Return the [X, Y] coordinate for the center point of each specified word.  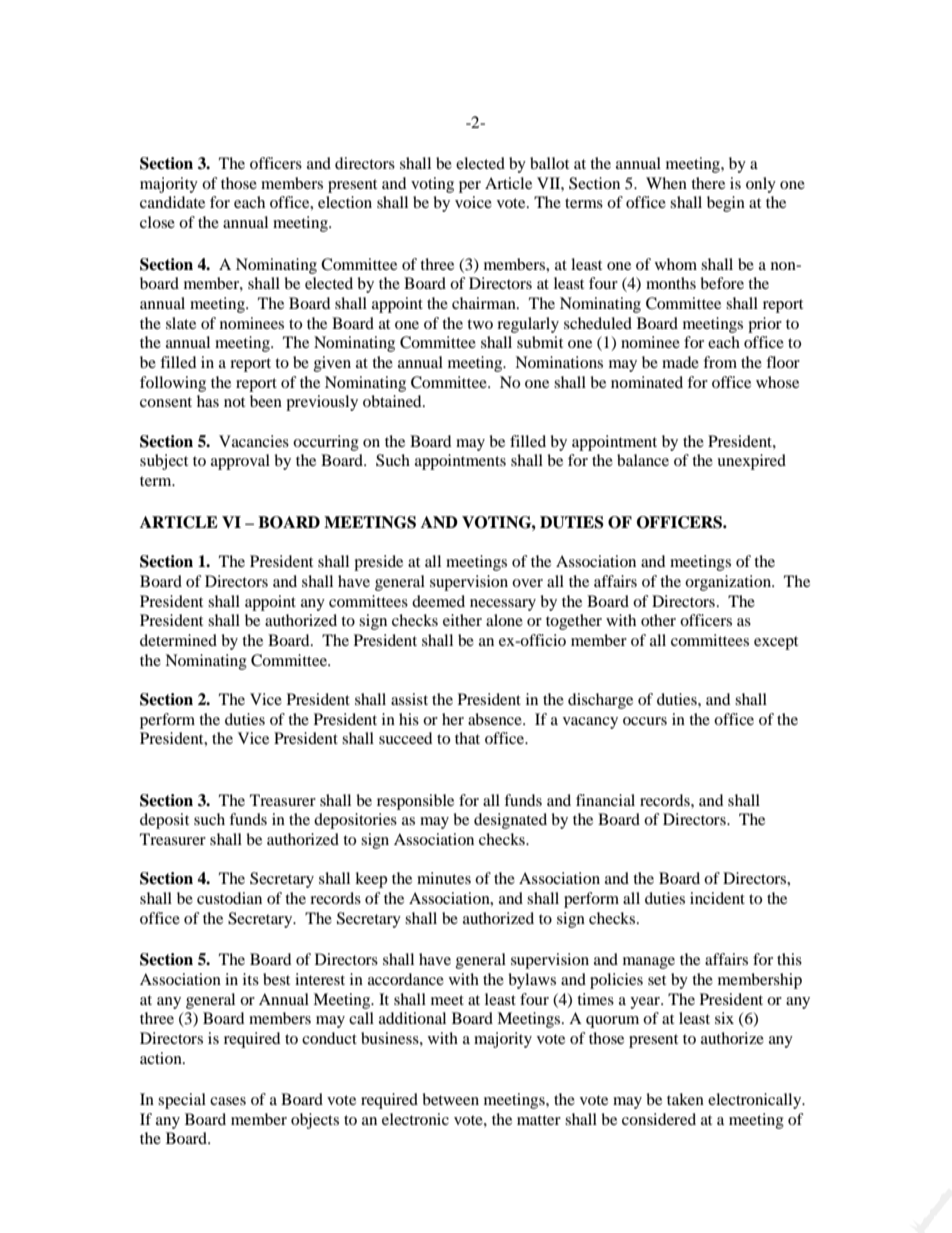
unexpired [751, 462]
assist [409, 699]
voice [473, 202]
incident [717, 898]
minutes [444, 878]
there [708, 183]
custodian [229, 898]
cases [228, 1101]
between [450, 1099]
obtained [393, 401]
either [462, 620]
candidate [172, 202]
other [658, 620]
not [234, 402]
